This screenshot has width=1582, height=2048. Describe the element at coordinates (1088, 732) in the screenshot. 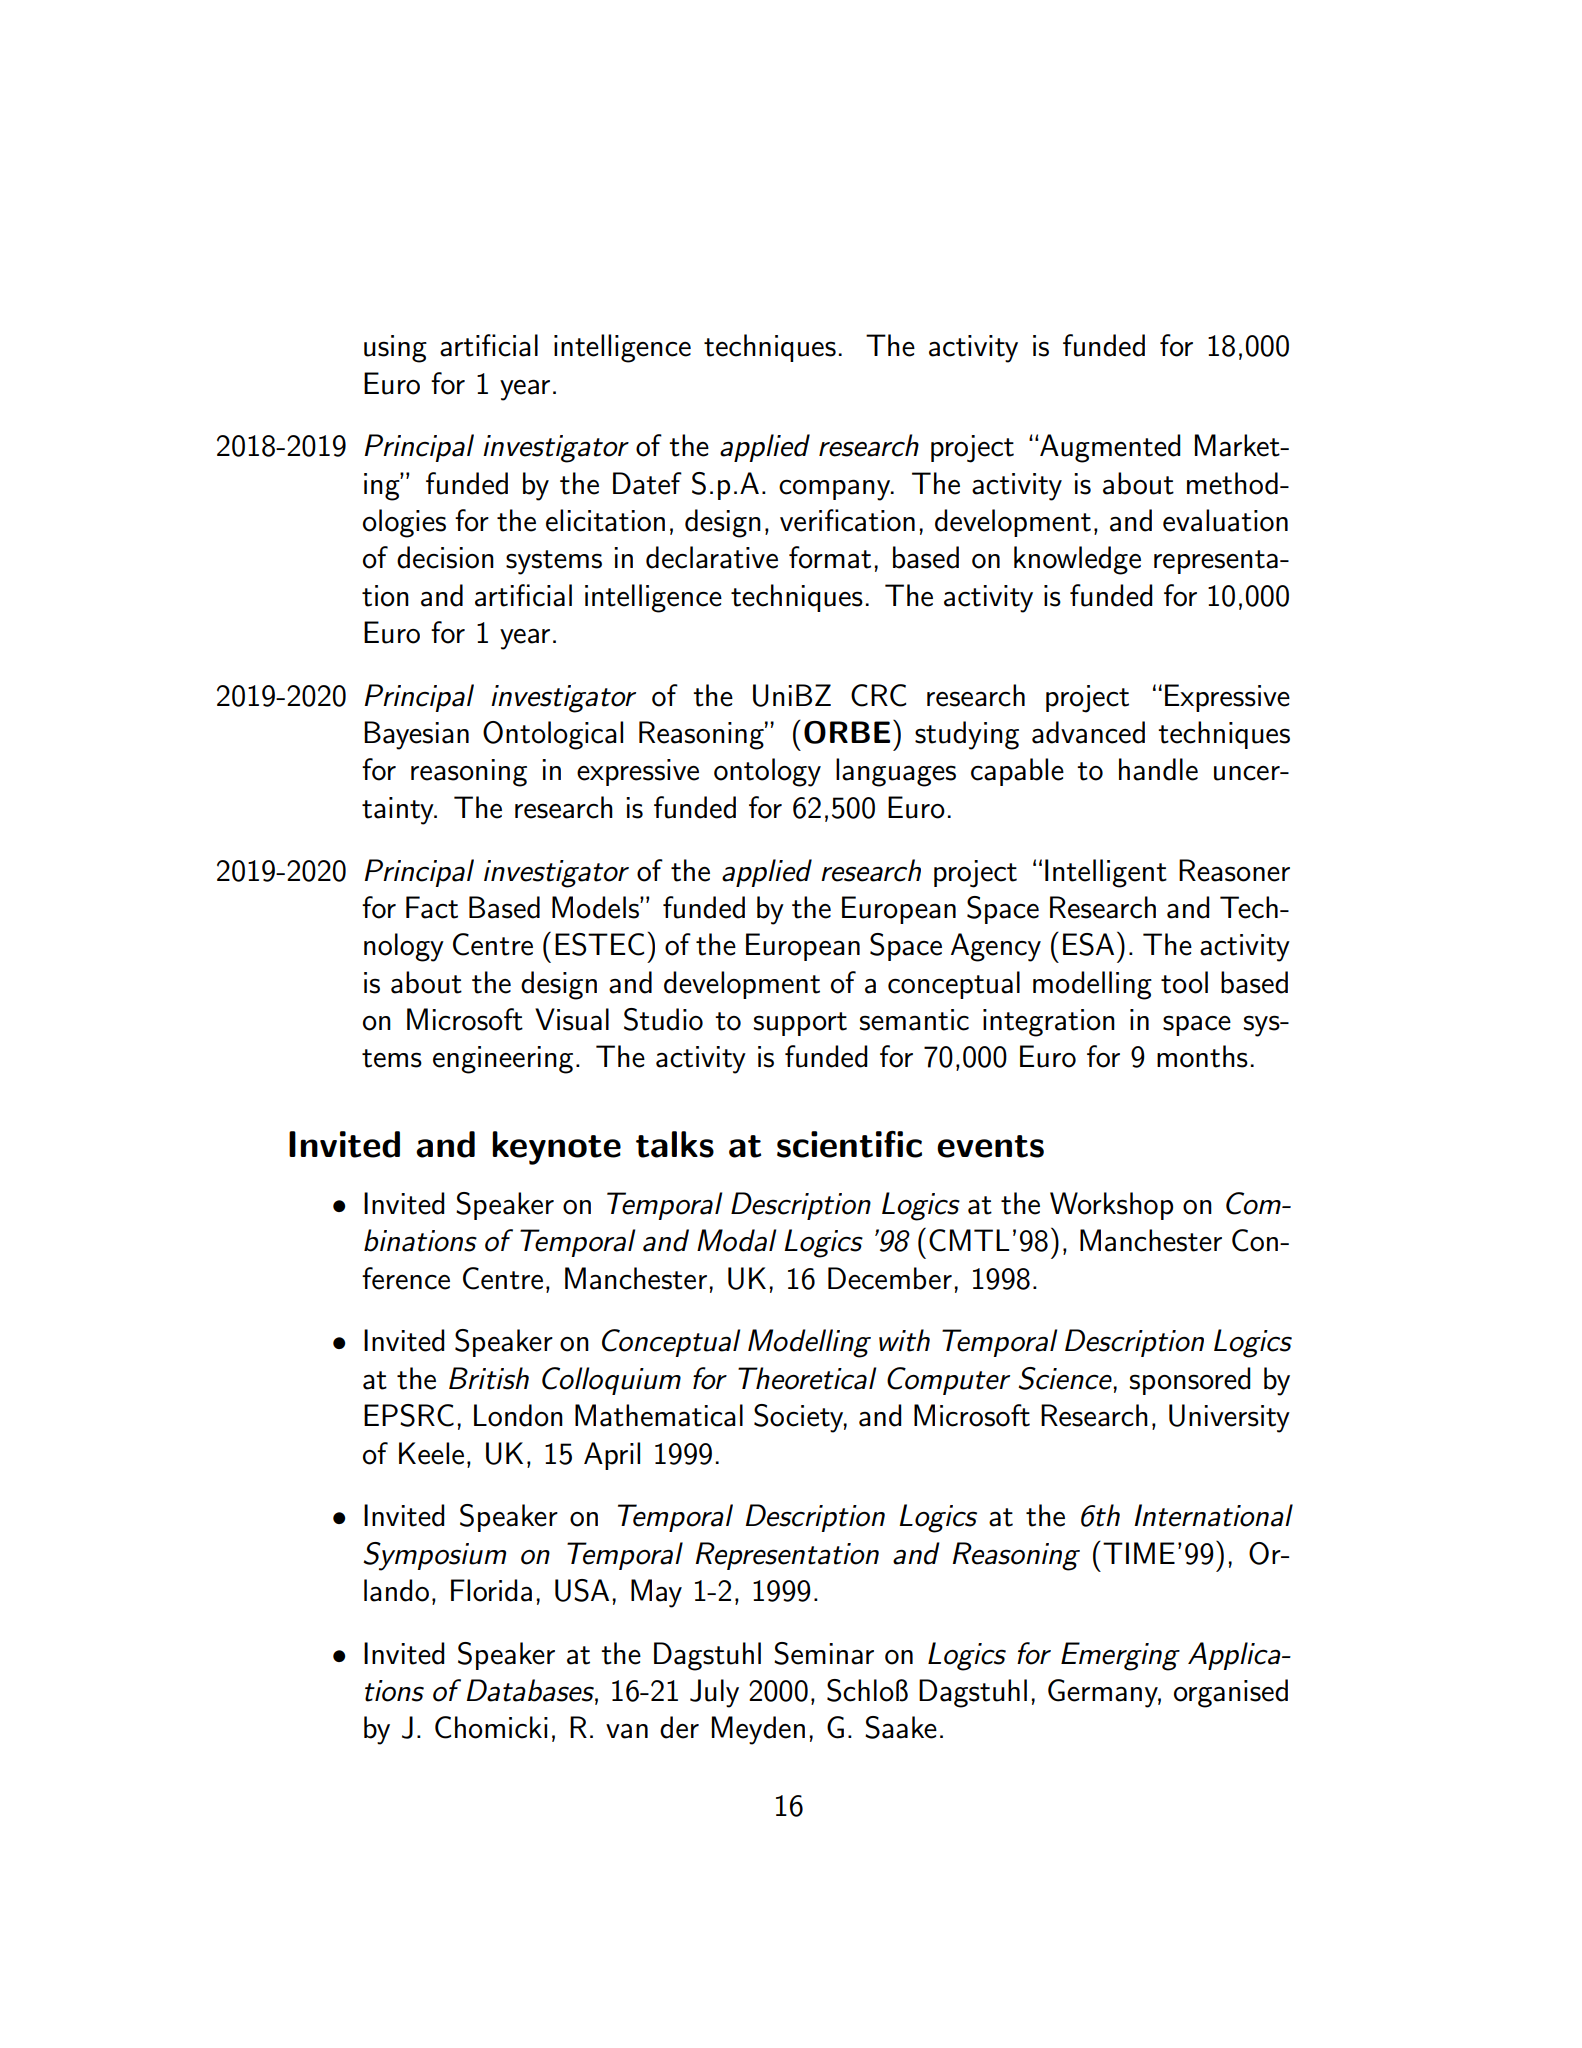

I see `advanced` at that location.
